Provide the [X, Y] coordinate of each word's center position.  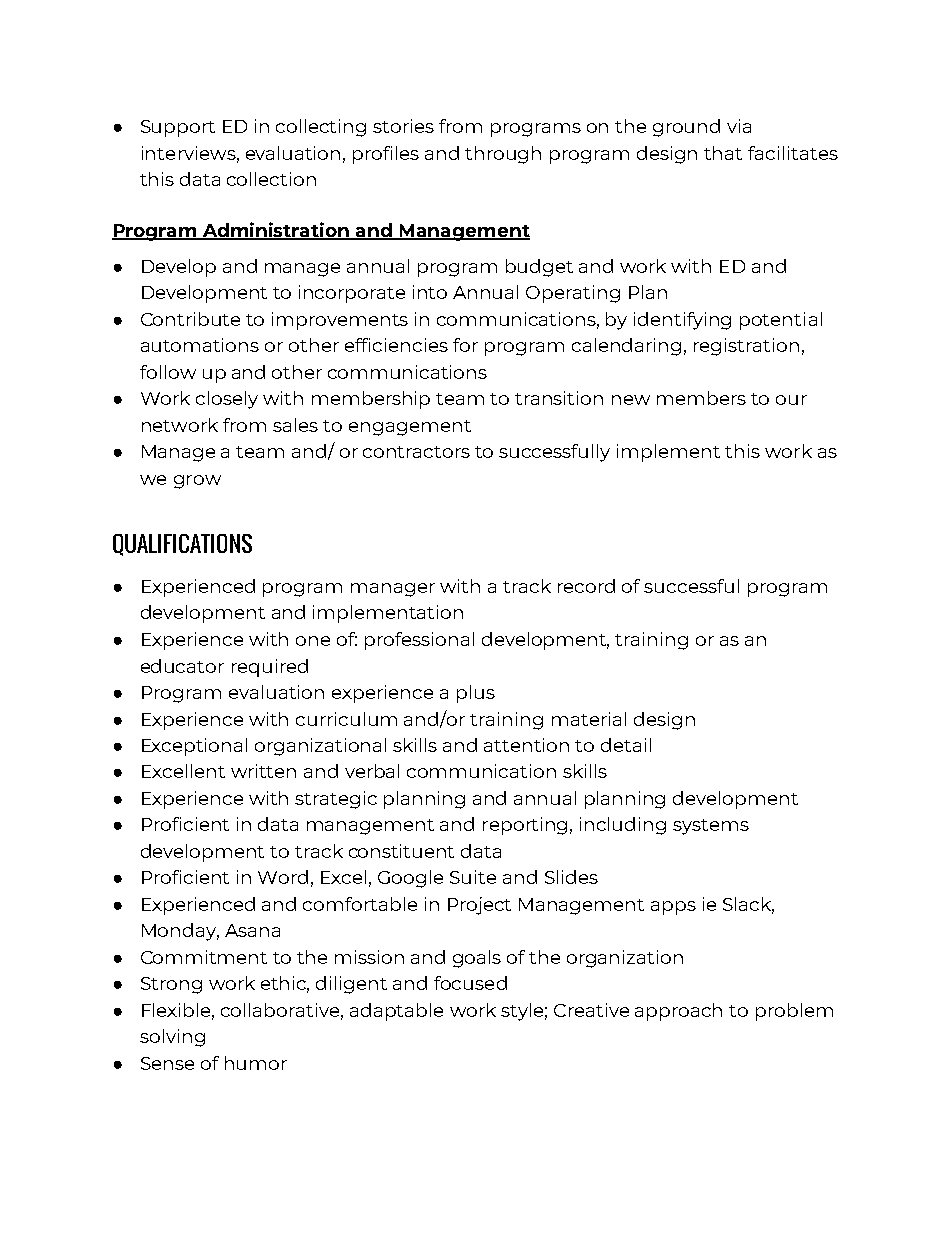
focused [470, 983]
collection [271, 179]
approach [678, 1012]
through [503, 155]
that [723, 153]
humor [256, 1063]
